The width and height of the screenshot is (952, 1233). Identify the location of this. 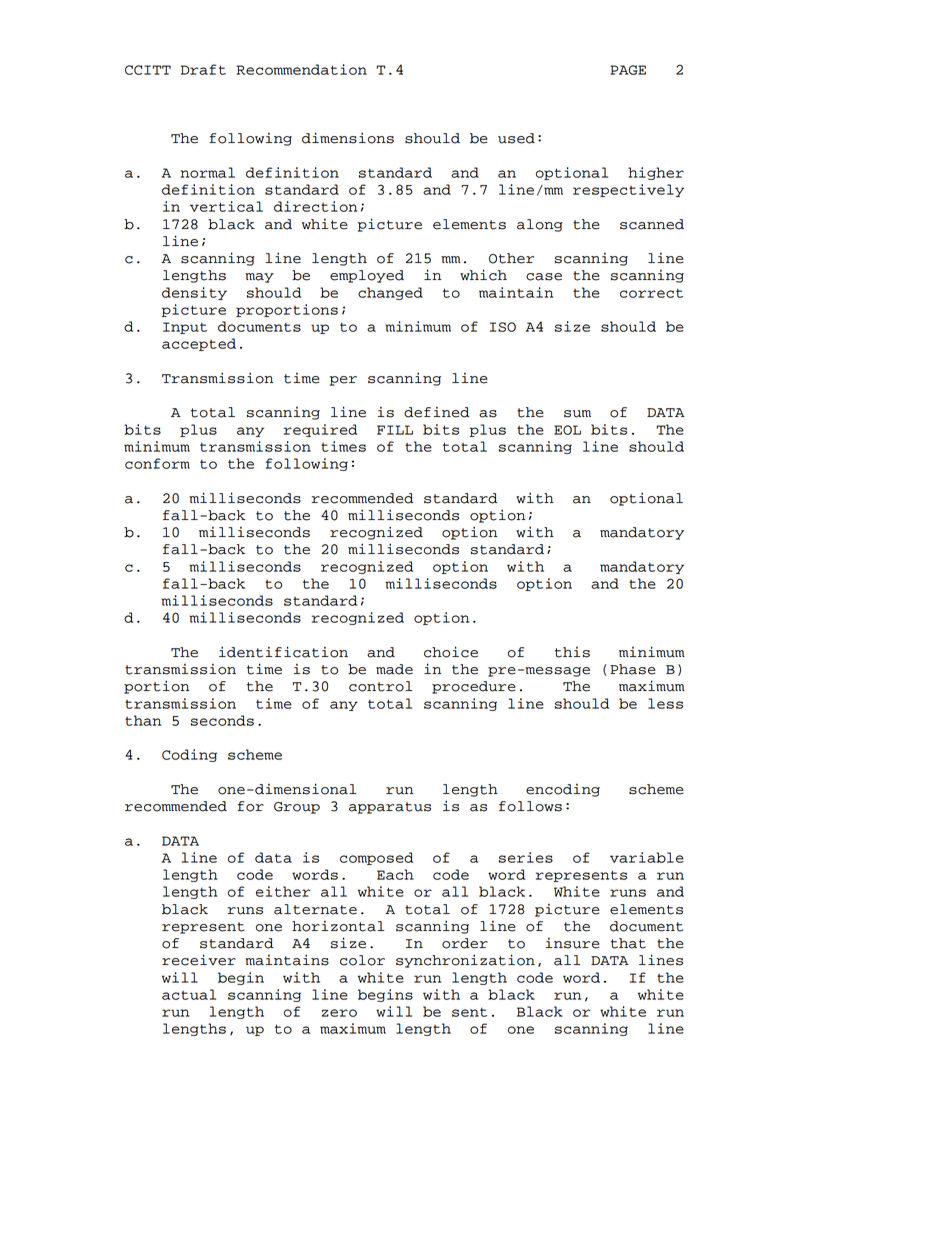
(572, 652).
